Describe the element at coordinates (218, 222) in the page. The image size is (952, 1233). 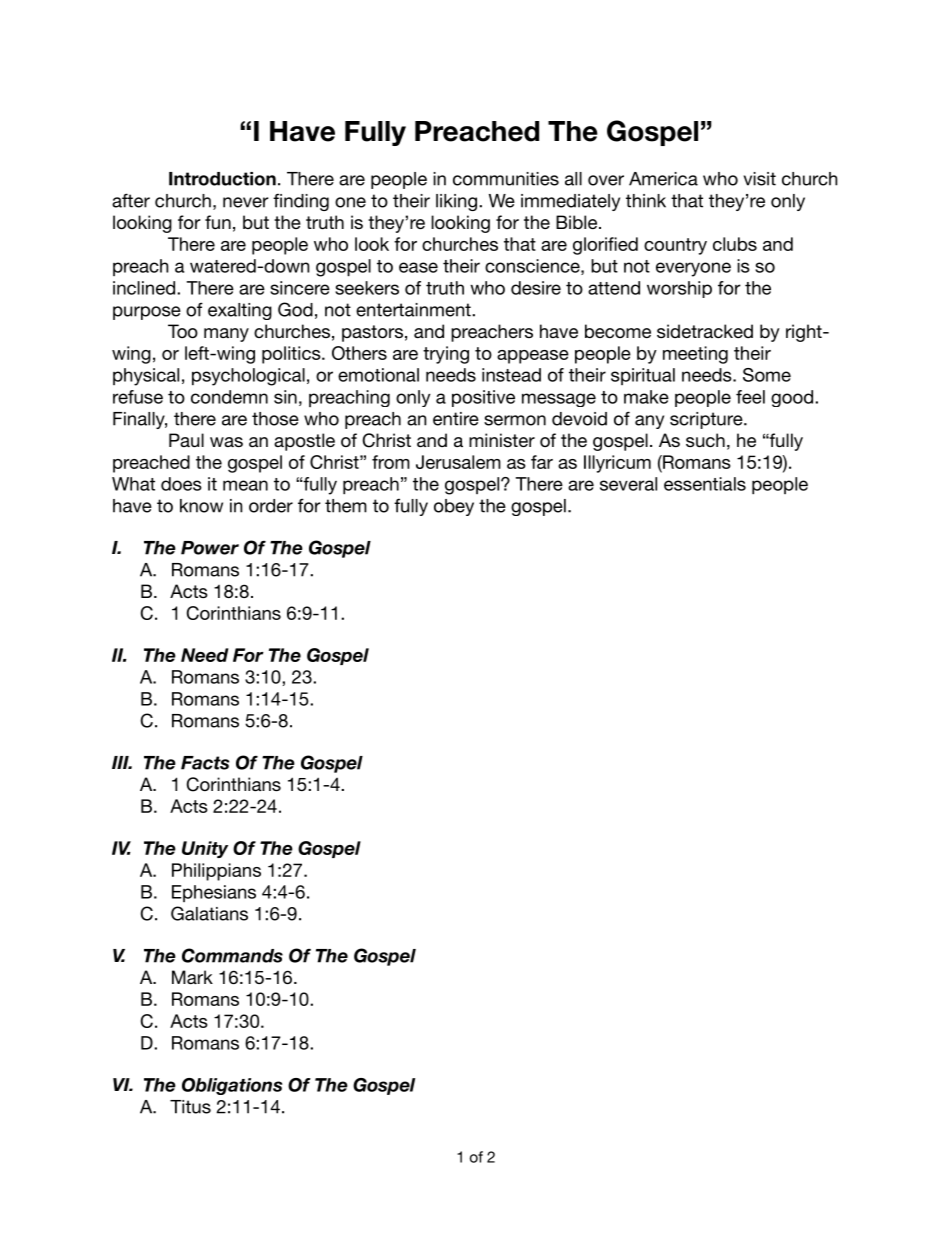
I see `fun` at that location.
